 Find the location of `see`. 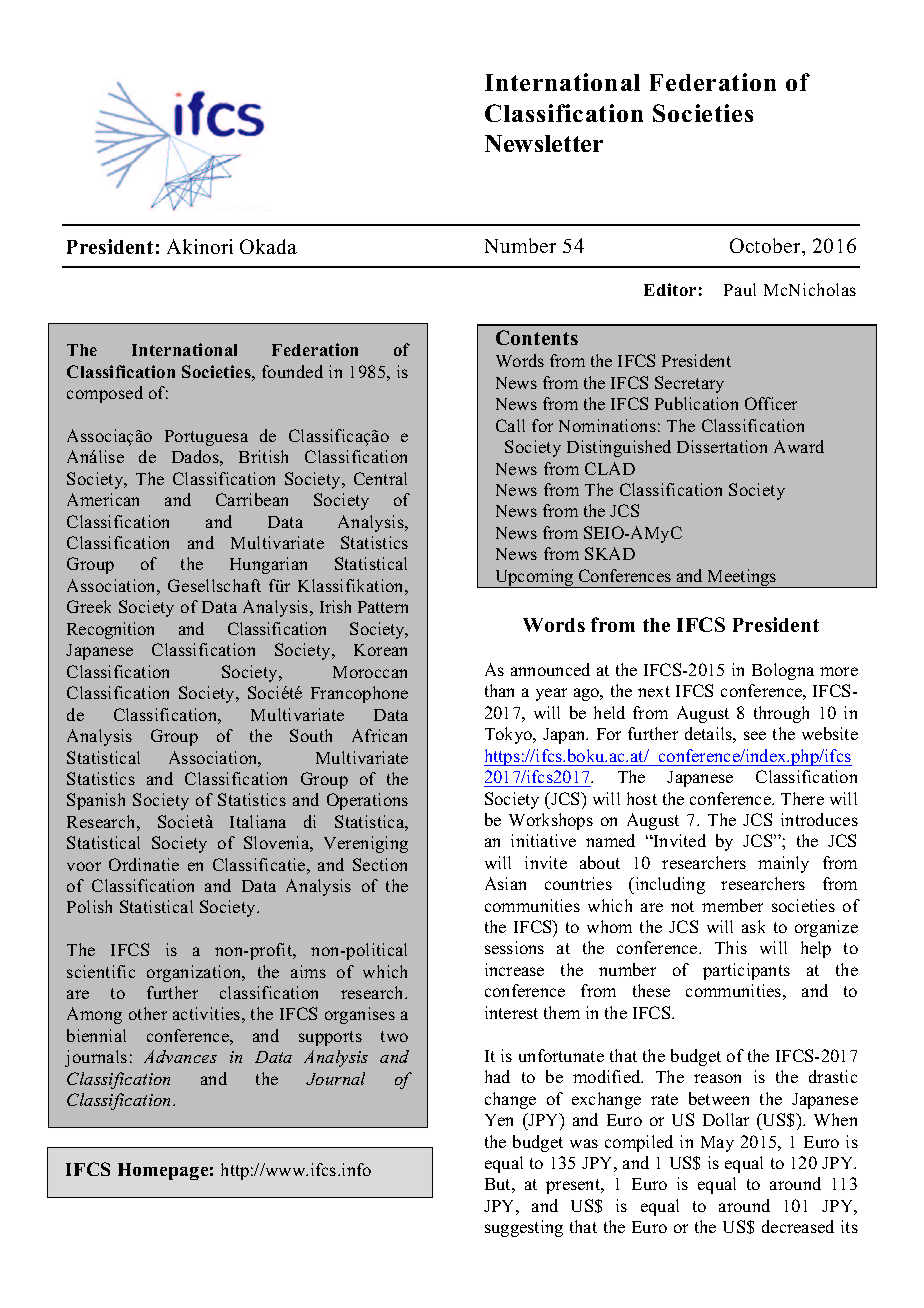

see is located at coordinates (755, 735).
